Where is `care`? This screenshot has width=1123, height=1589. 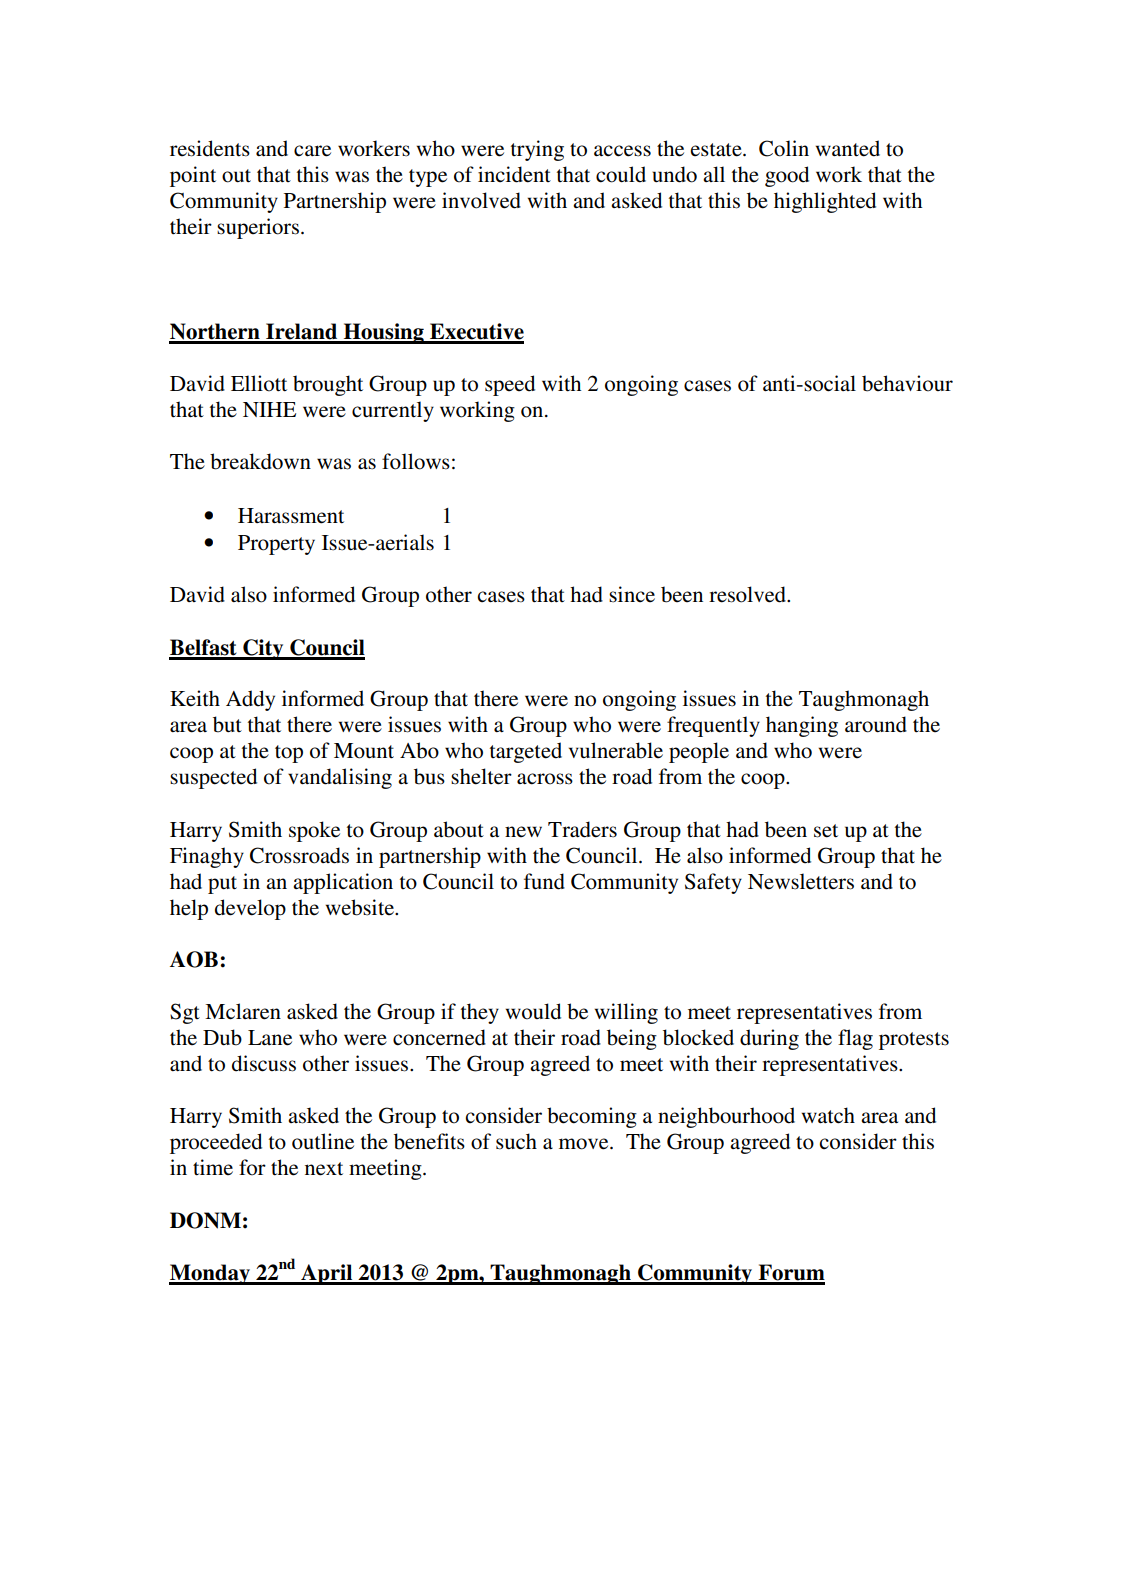
care is located at coordinates (312, 151).
